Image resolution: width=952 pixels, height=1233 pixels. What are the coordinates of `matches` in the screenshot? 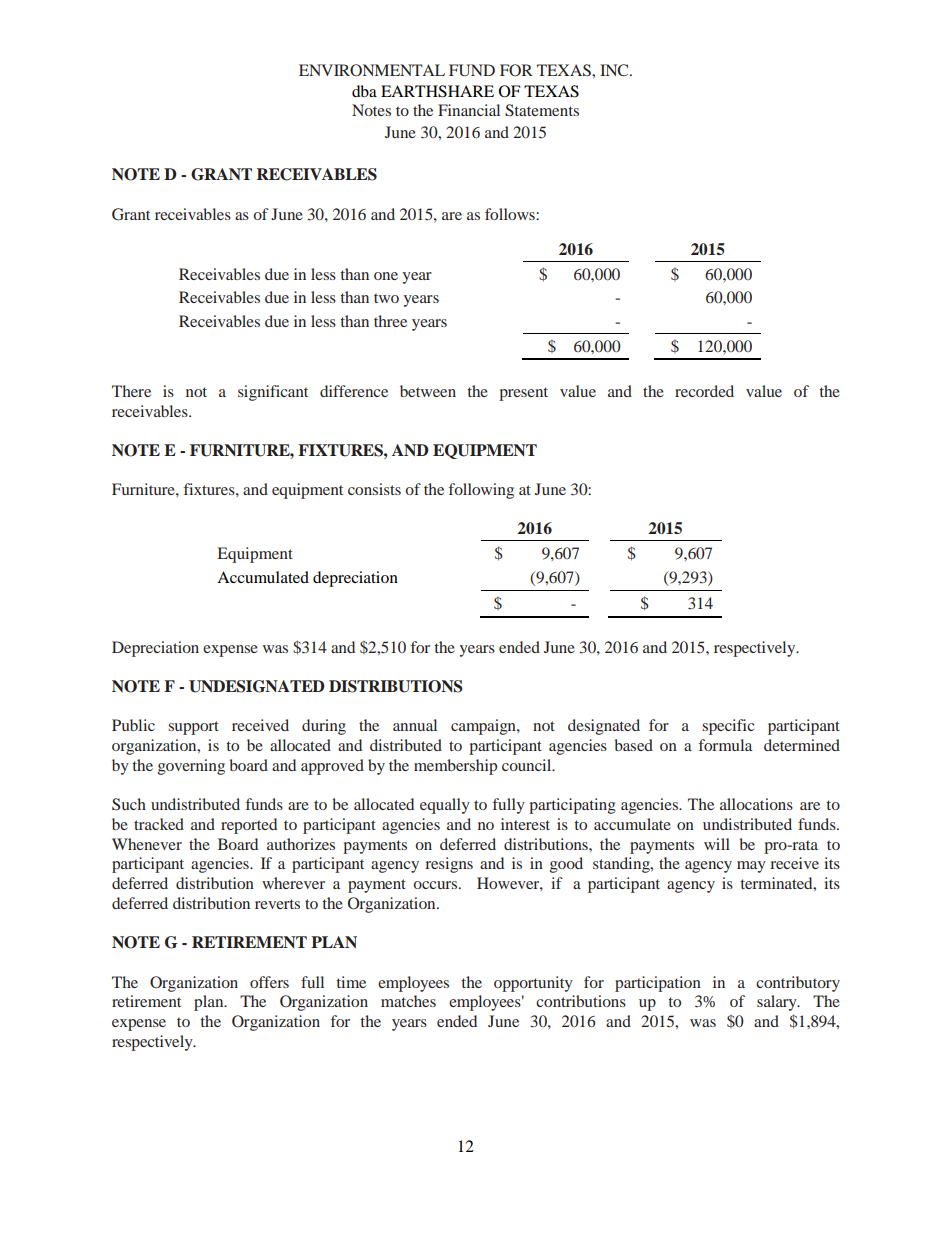 It's located at (408, 1001).
